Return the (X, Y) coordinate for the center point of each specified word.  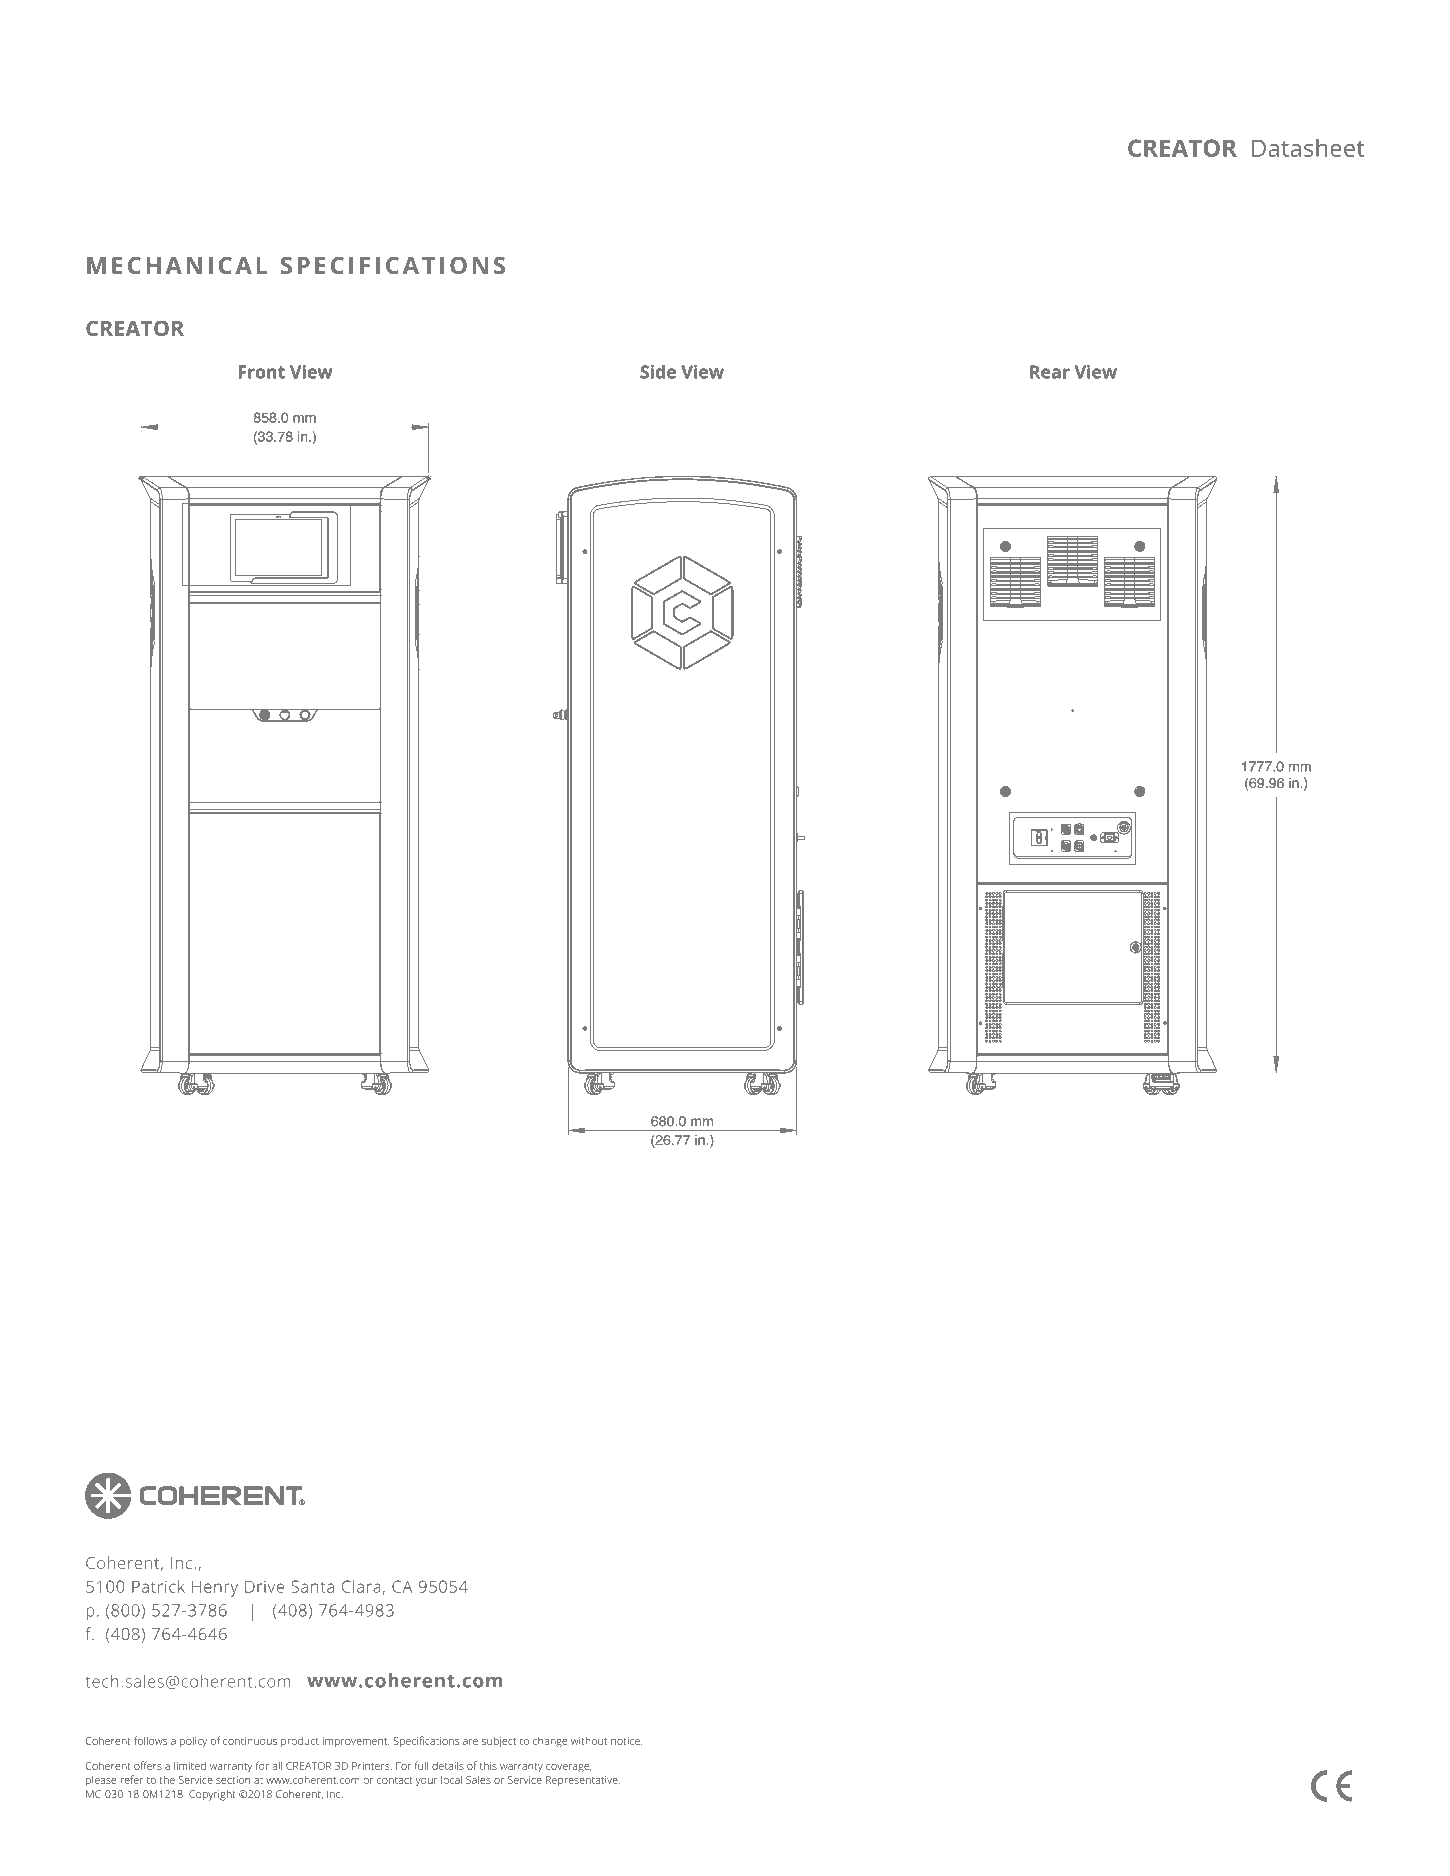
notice (626, 1741)
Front (261, 372)
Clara (361, 1586)
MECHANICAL (177, 265)
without (589, 1741)
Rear (1050, 372)
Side (658, 372)
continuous (250, 1741)
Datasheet (1308, 147)
